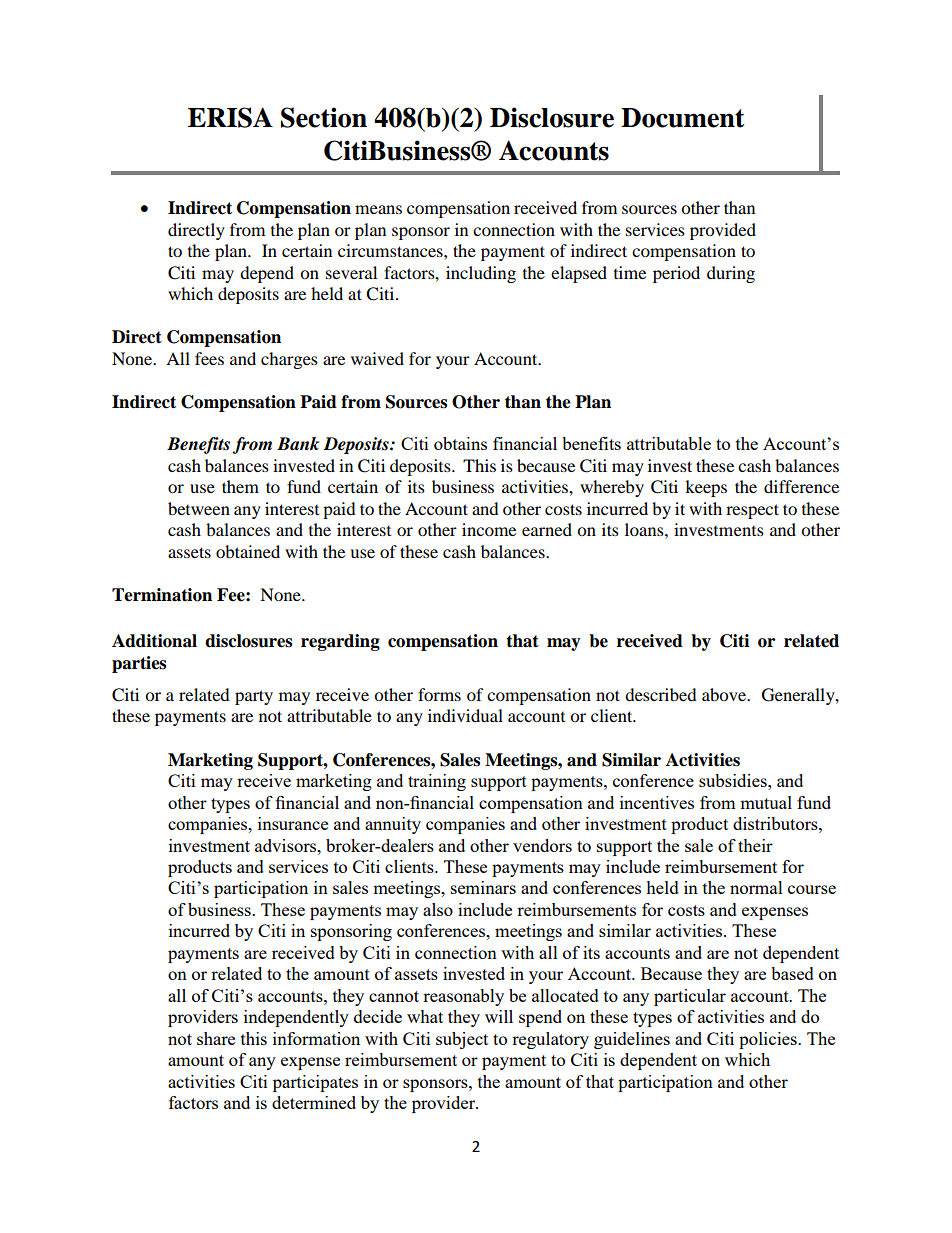 This screenshot has height=1233, width=952. Describe the element at coordinates (230, 117) in the screenshot. I see `ERISA` at that location.
